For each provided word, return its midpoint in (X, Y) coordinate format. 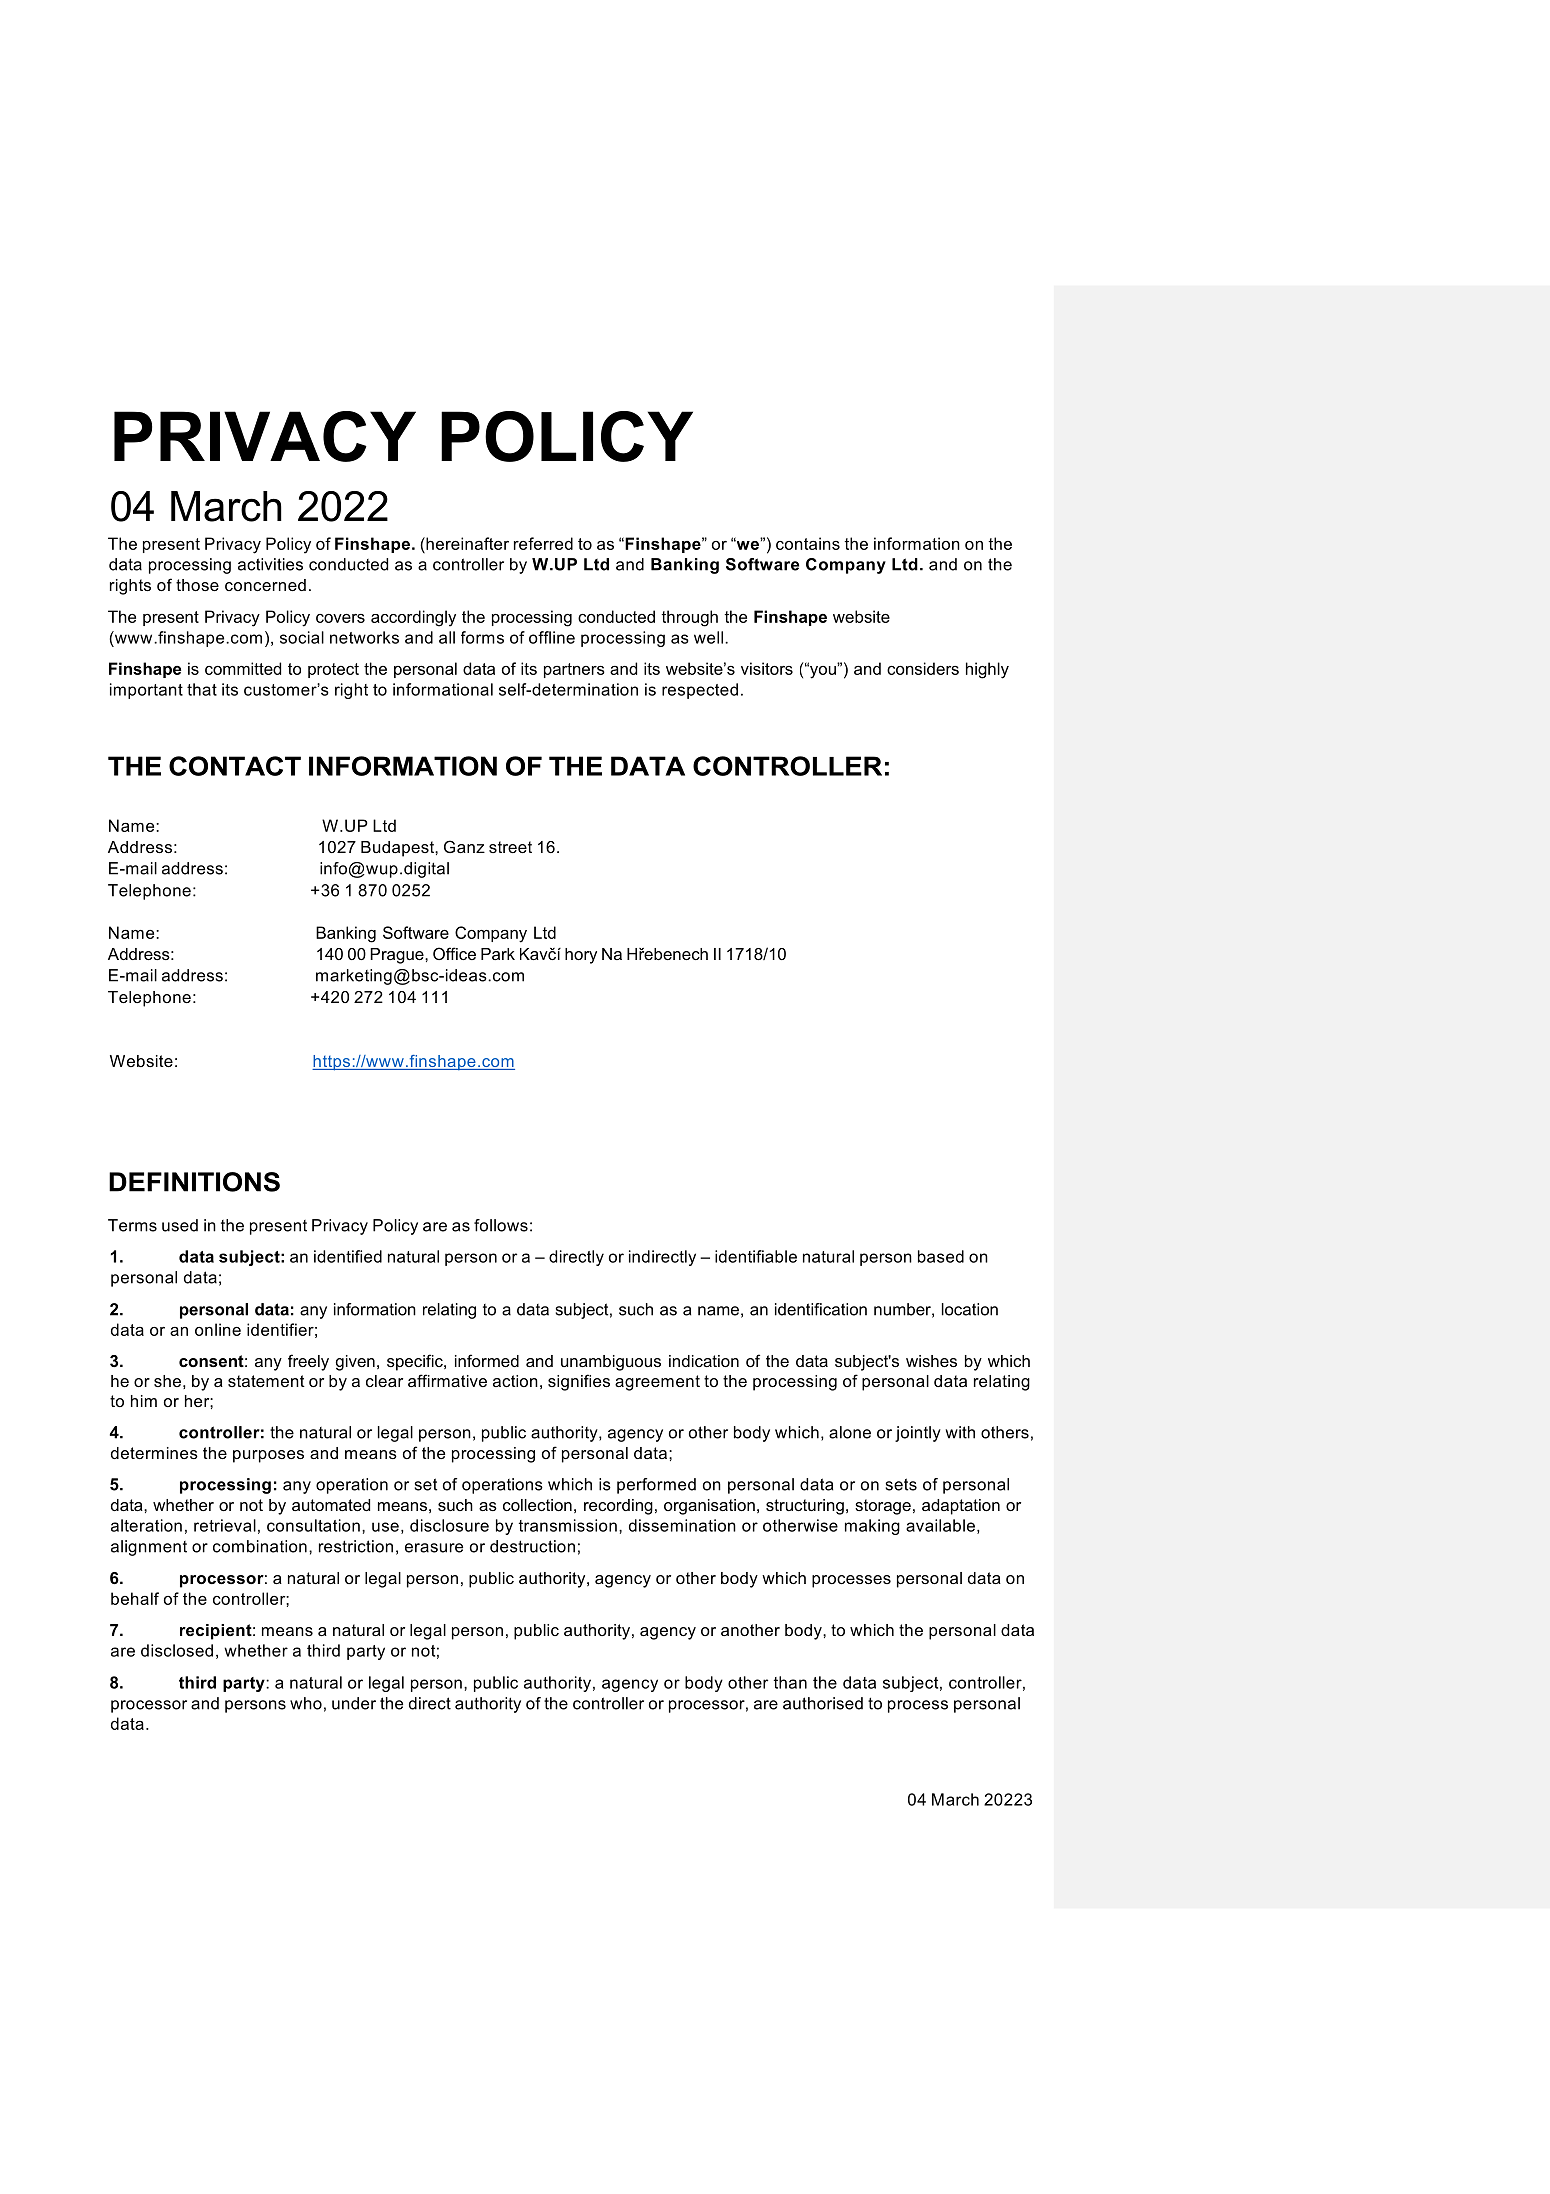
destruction (532, 1546)
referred (543, 543)
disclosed (177, 1650)
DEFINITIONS (194, 1182)
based (941, 1256)
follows (501, 1225)
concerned (265, 585)
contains (808, 543)
